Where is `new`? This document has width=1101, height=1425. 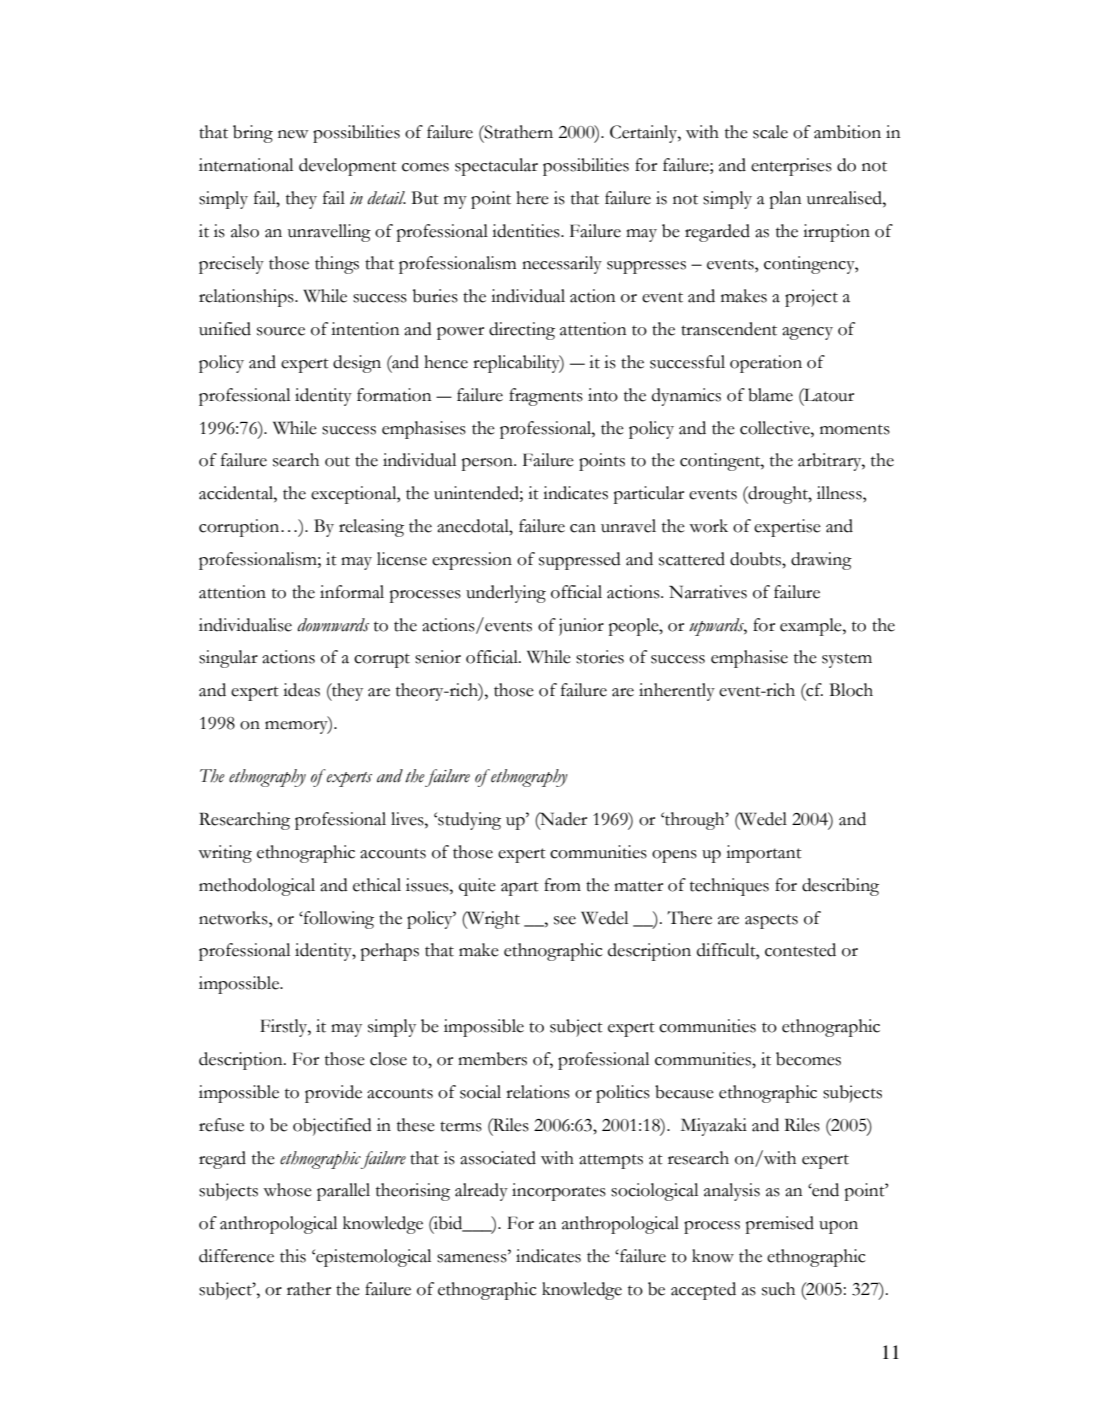
new is located at coordinates (293, 134).
